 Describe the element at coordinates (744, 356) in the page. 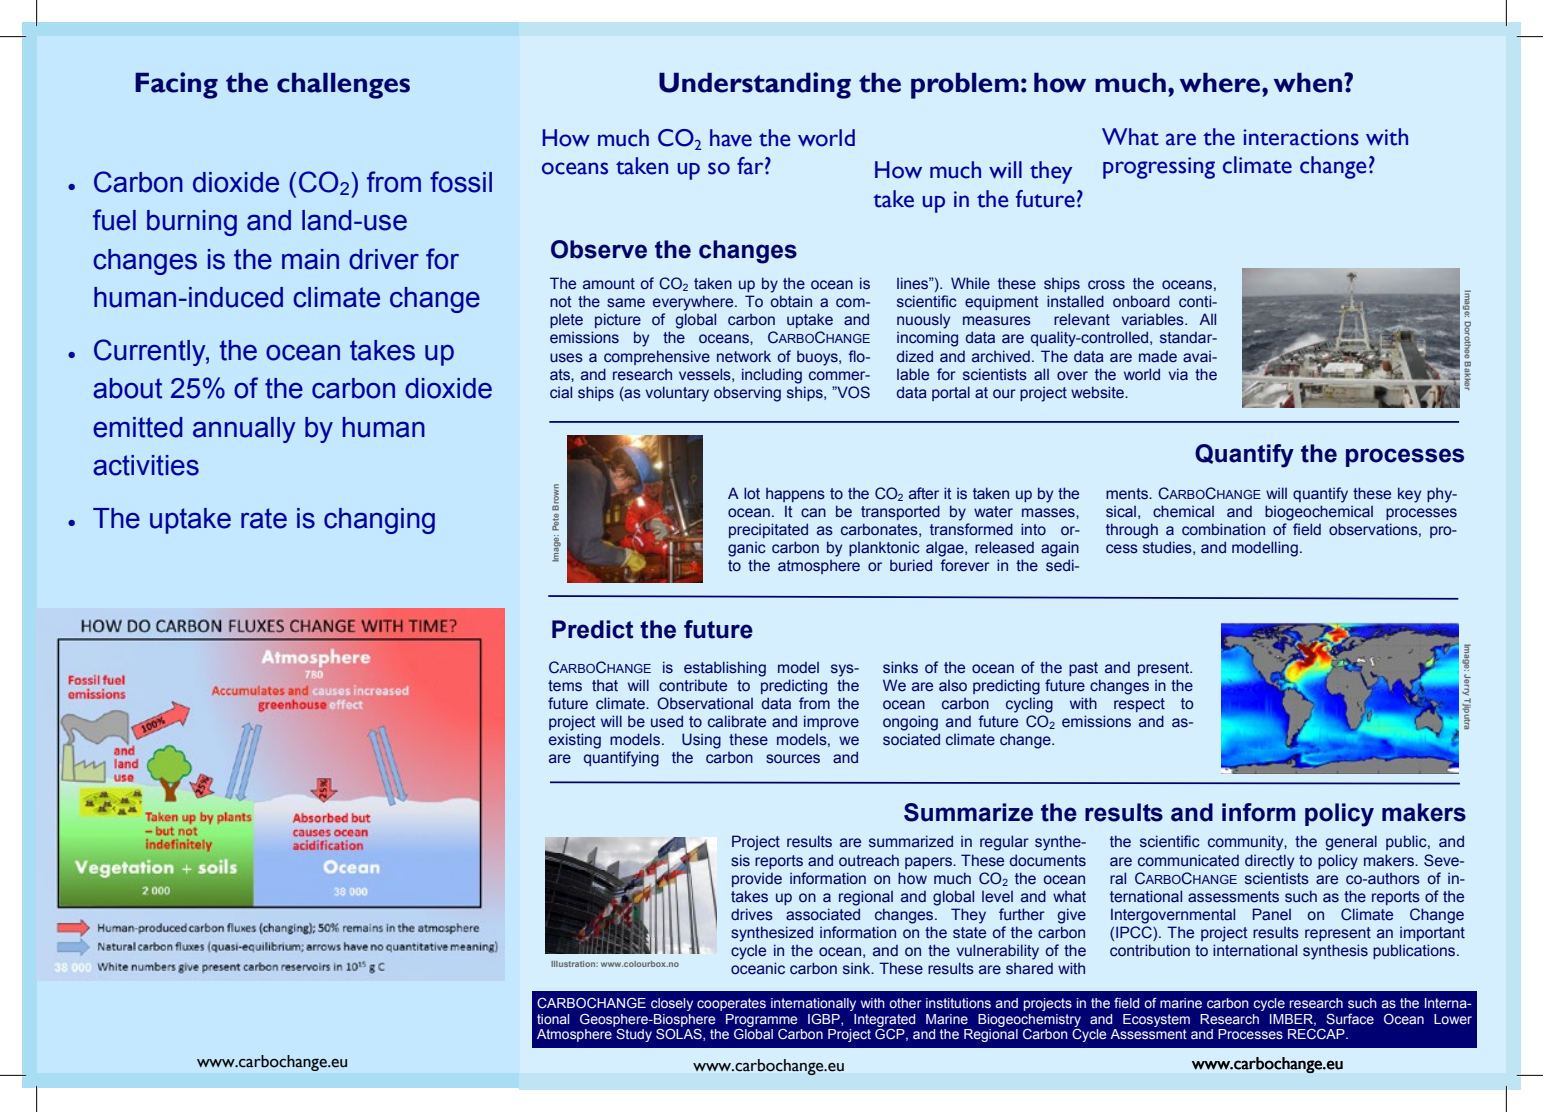

I see `network` at that location.
